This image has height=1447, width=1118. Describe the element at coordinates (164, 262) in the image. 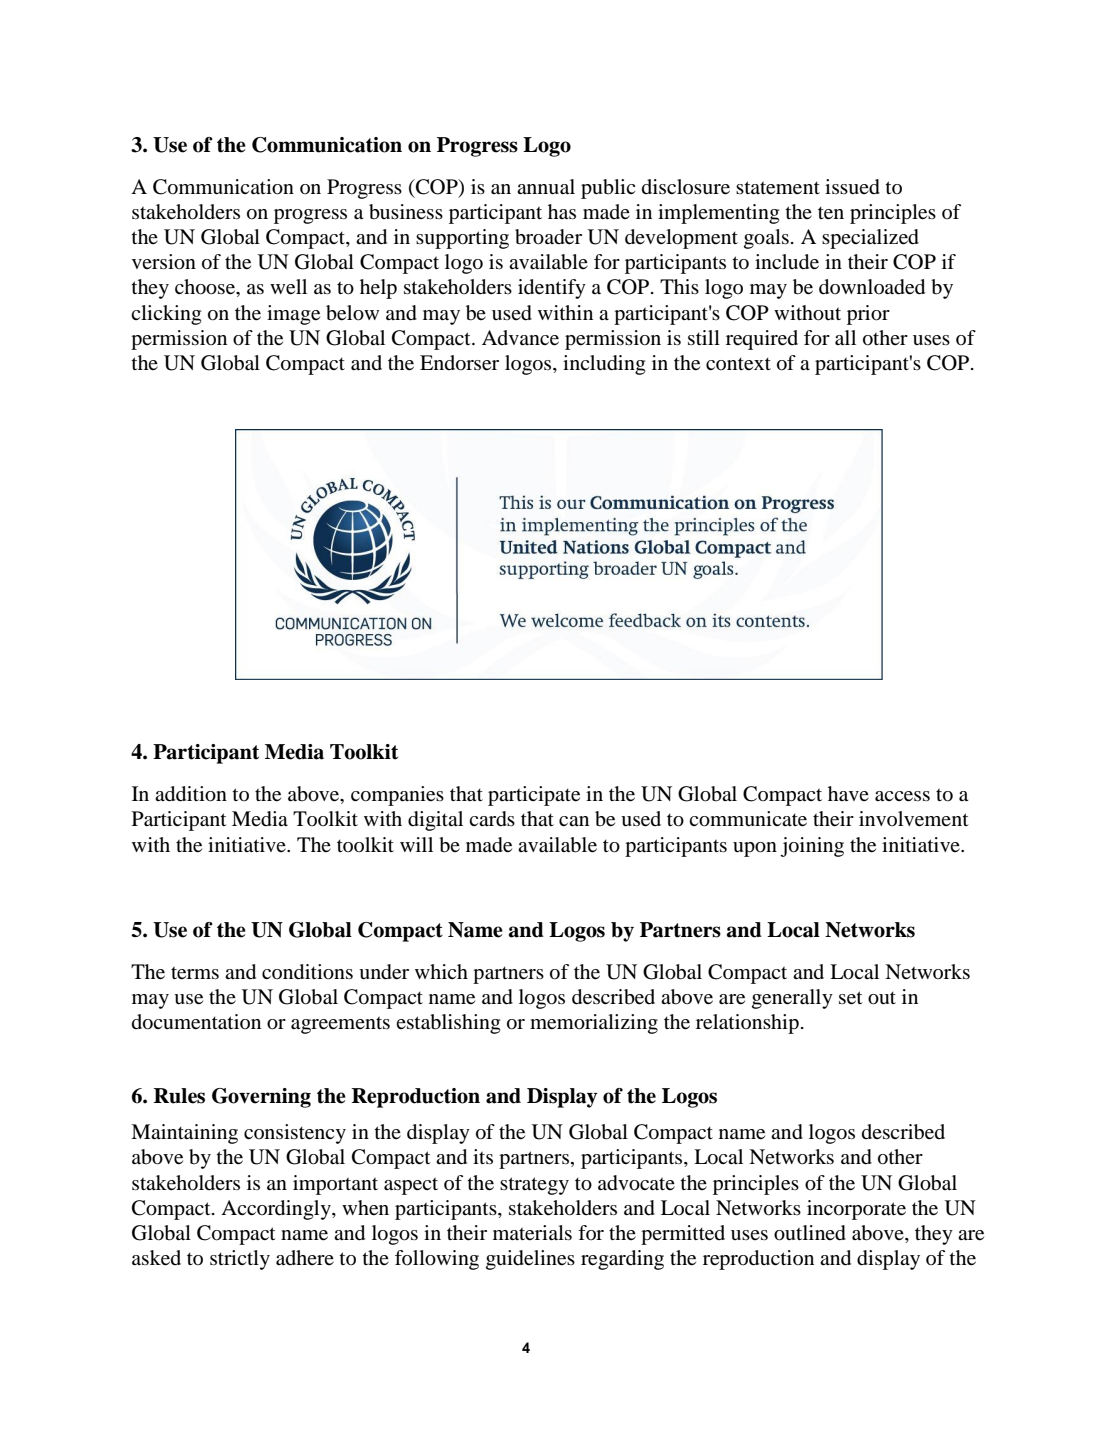

I see `version` at that location.
